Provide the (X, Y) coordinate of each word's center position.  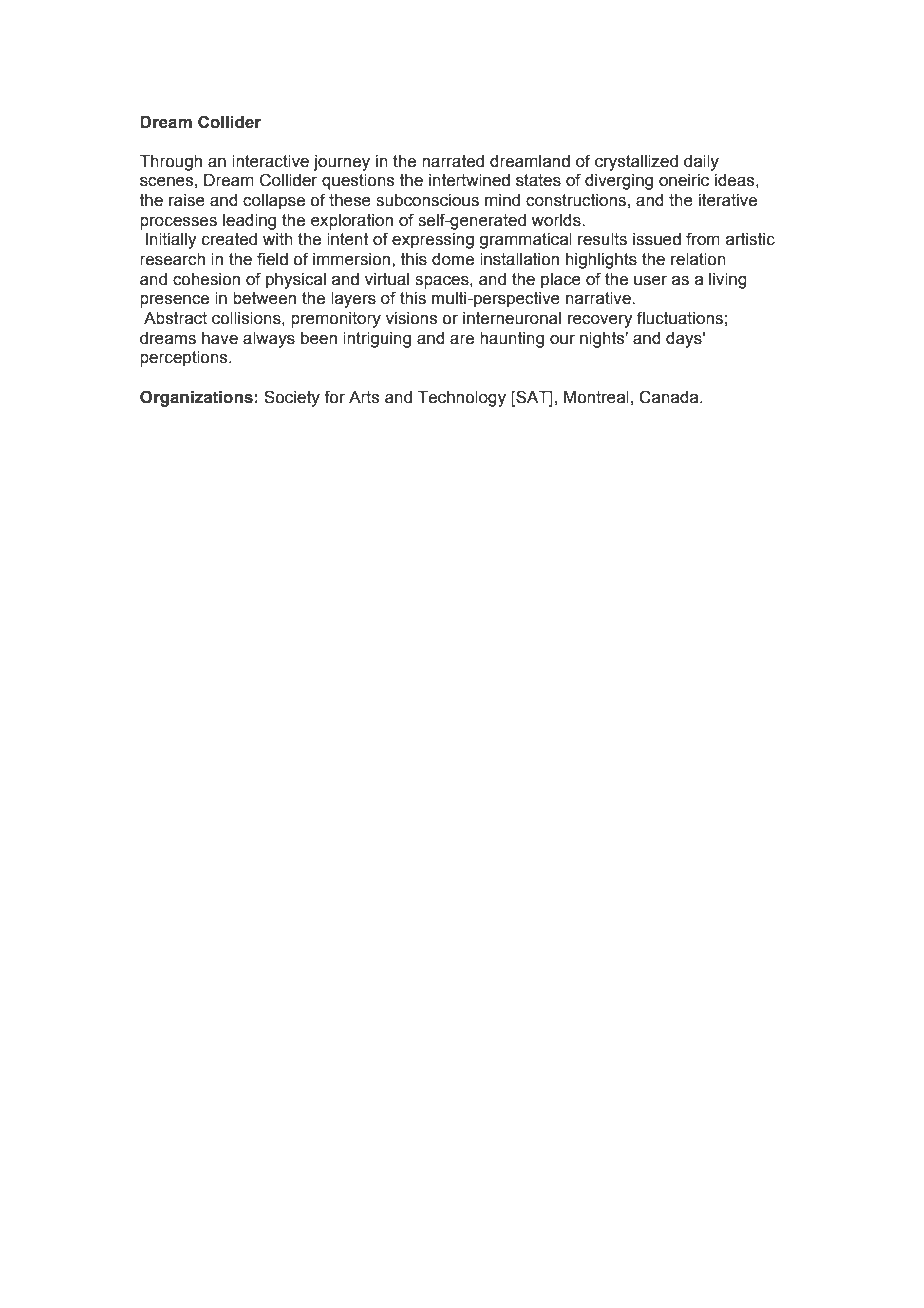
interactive (270, 161)
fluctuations (680, 318)
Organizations (196, 398)
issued (657, 239)
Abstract (175, 318)
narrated (453, 161)
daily (701, 163)
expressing (433, 241)
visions (411, 318)
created (229, 239)
